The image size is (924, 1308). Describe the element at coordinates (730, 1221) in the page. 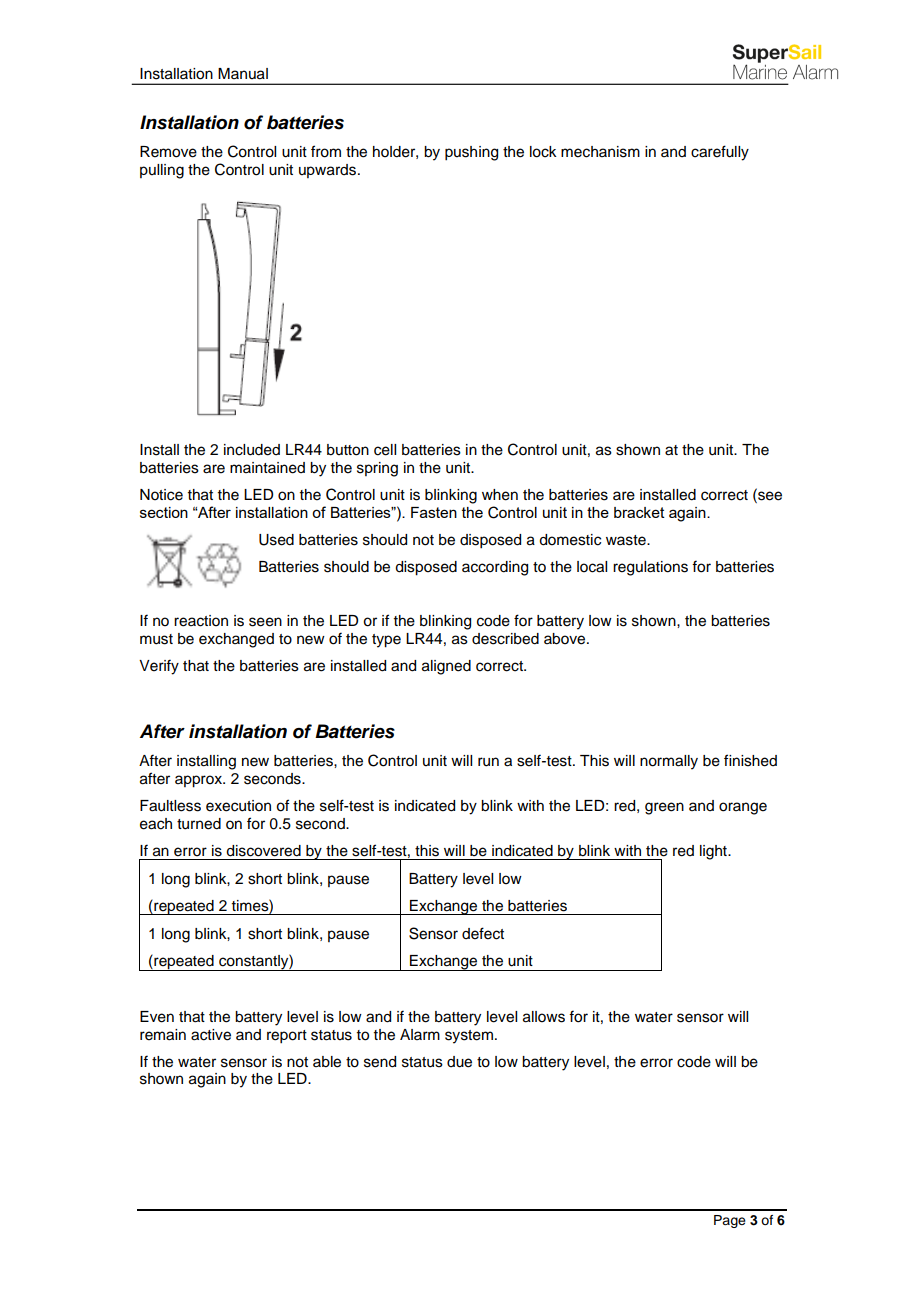

I see `Page` at that location.
